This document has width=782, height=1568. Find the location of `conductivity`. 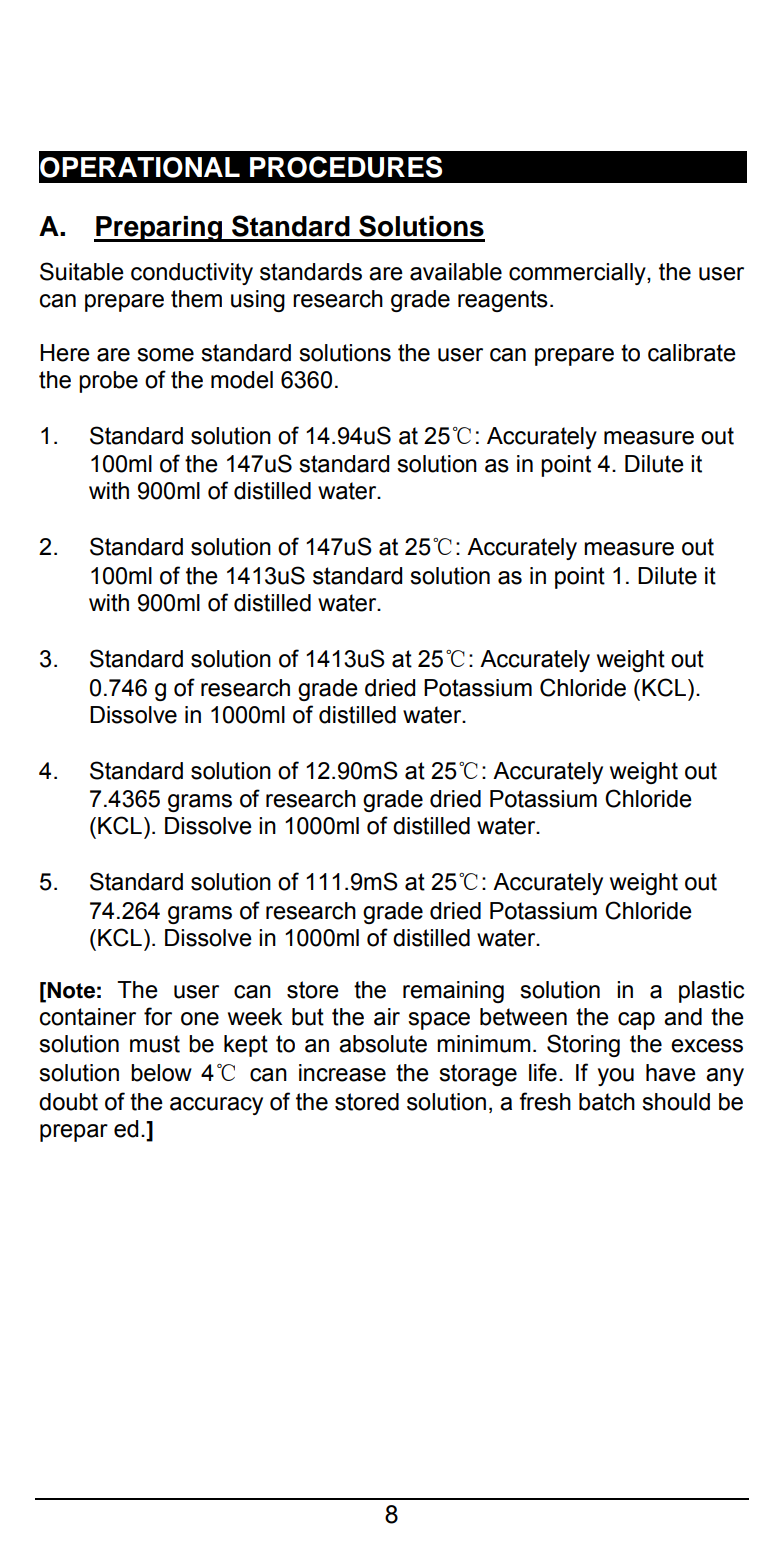

conductivity is located at coordinates (192, 274).
